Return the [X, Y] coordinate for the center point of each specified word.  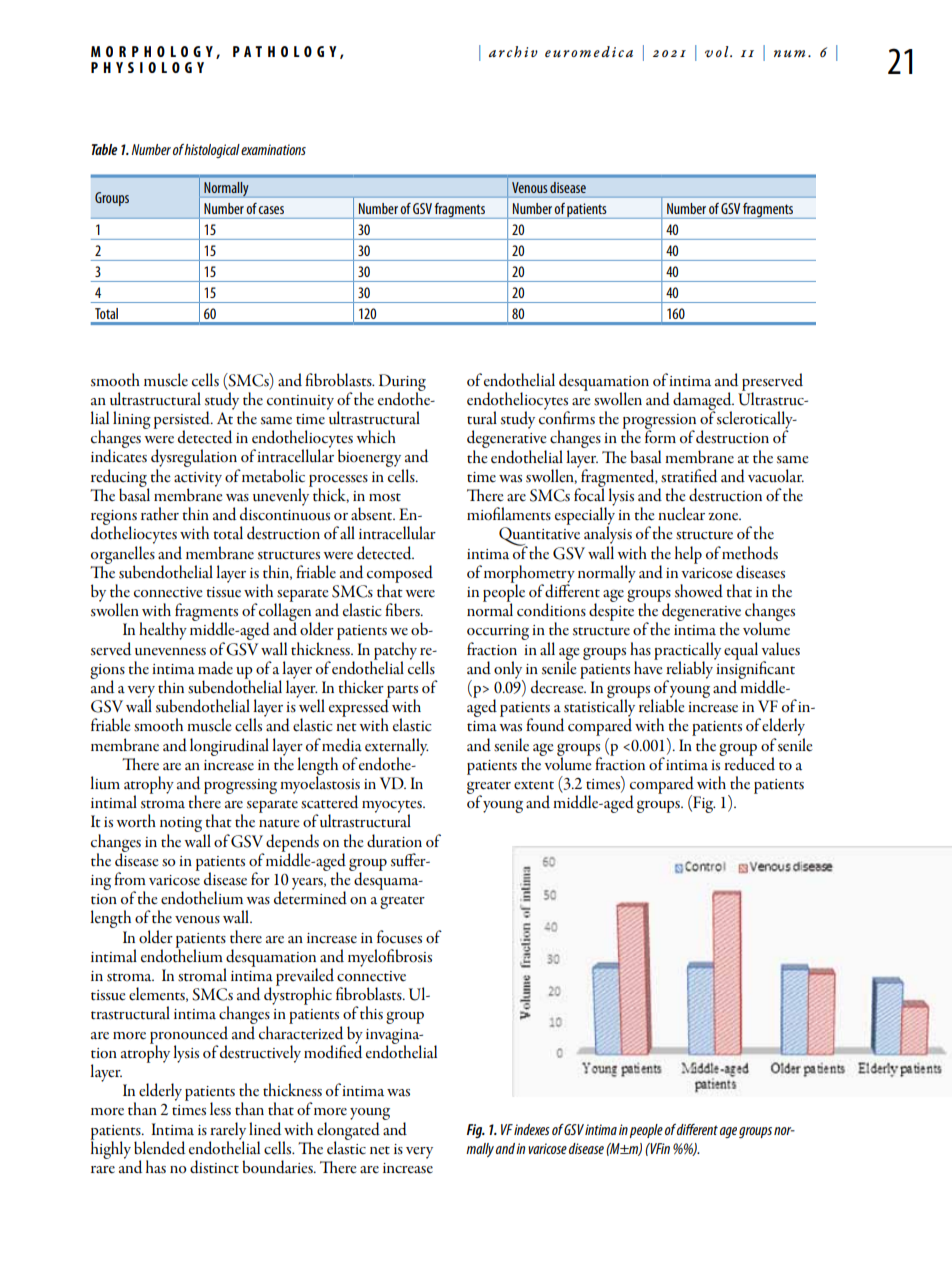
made [215, 668]
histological [212, 151]
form [660, 436]
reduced [748, 763]
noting [182, 826]
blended [159, 1148]
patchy [395, 652]
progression [659, 423]
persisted [183, 421]
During [402, 383]
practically [687, 652]
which [376, 437]
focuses [399, 937]
